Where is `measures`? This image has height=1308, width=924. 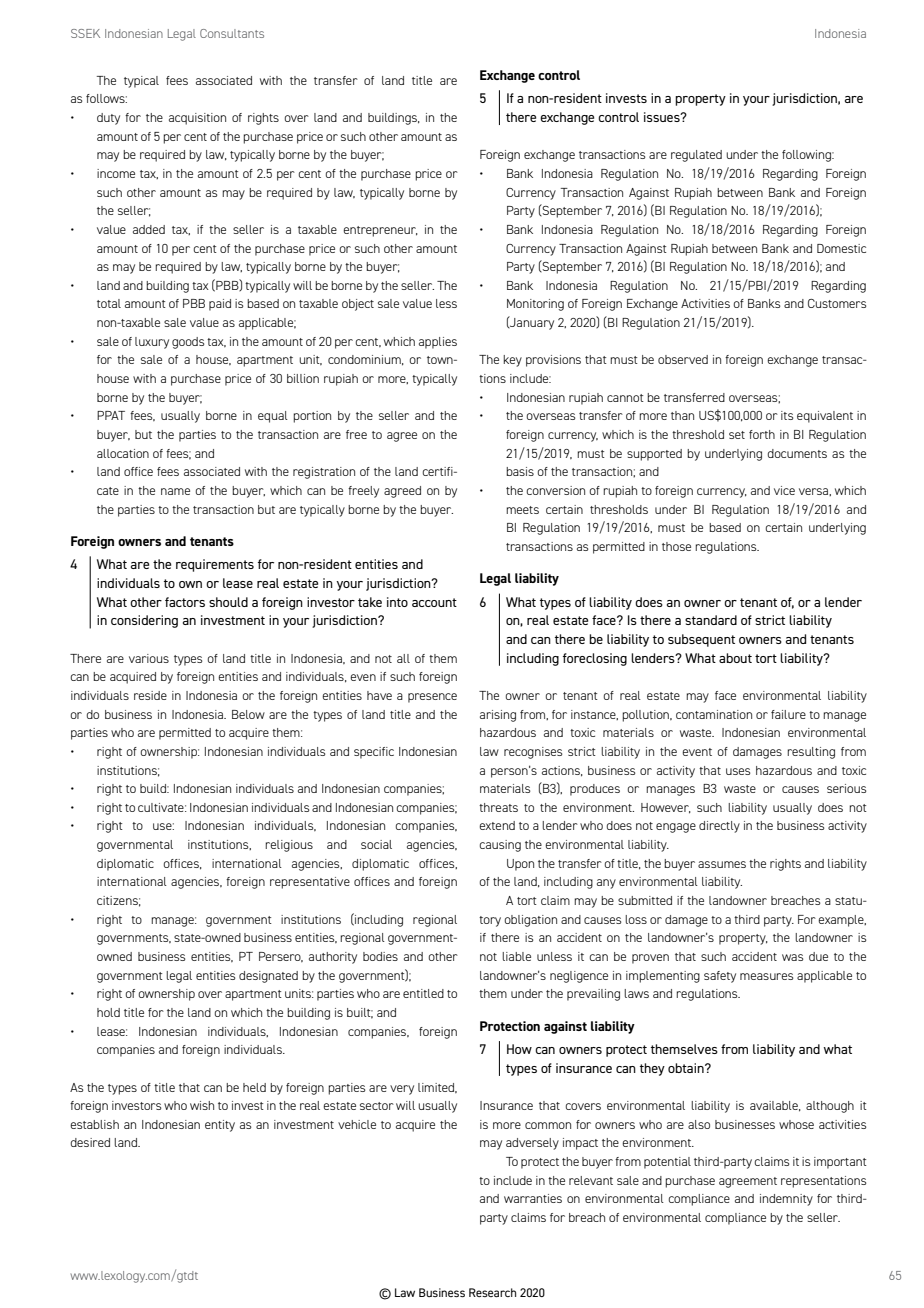
measures is located at coordinates (766, 976).
